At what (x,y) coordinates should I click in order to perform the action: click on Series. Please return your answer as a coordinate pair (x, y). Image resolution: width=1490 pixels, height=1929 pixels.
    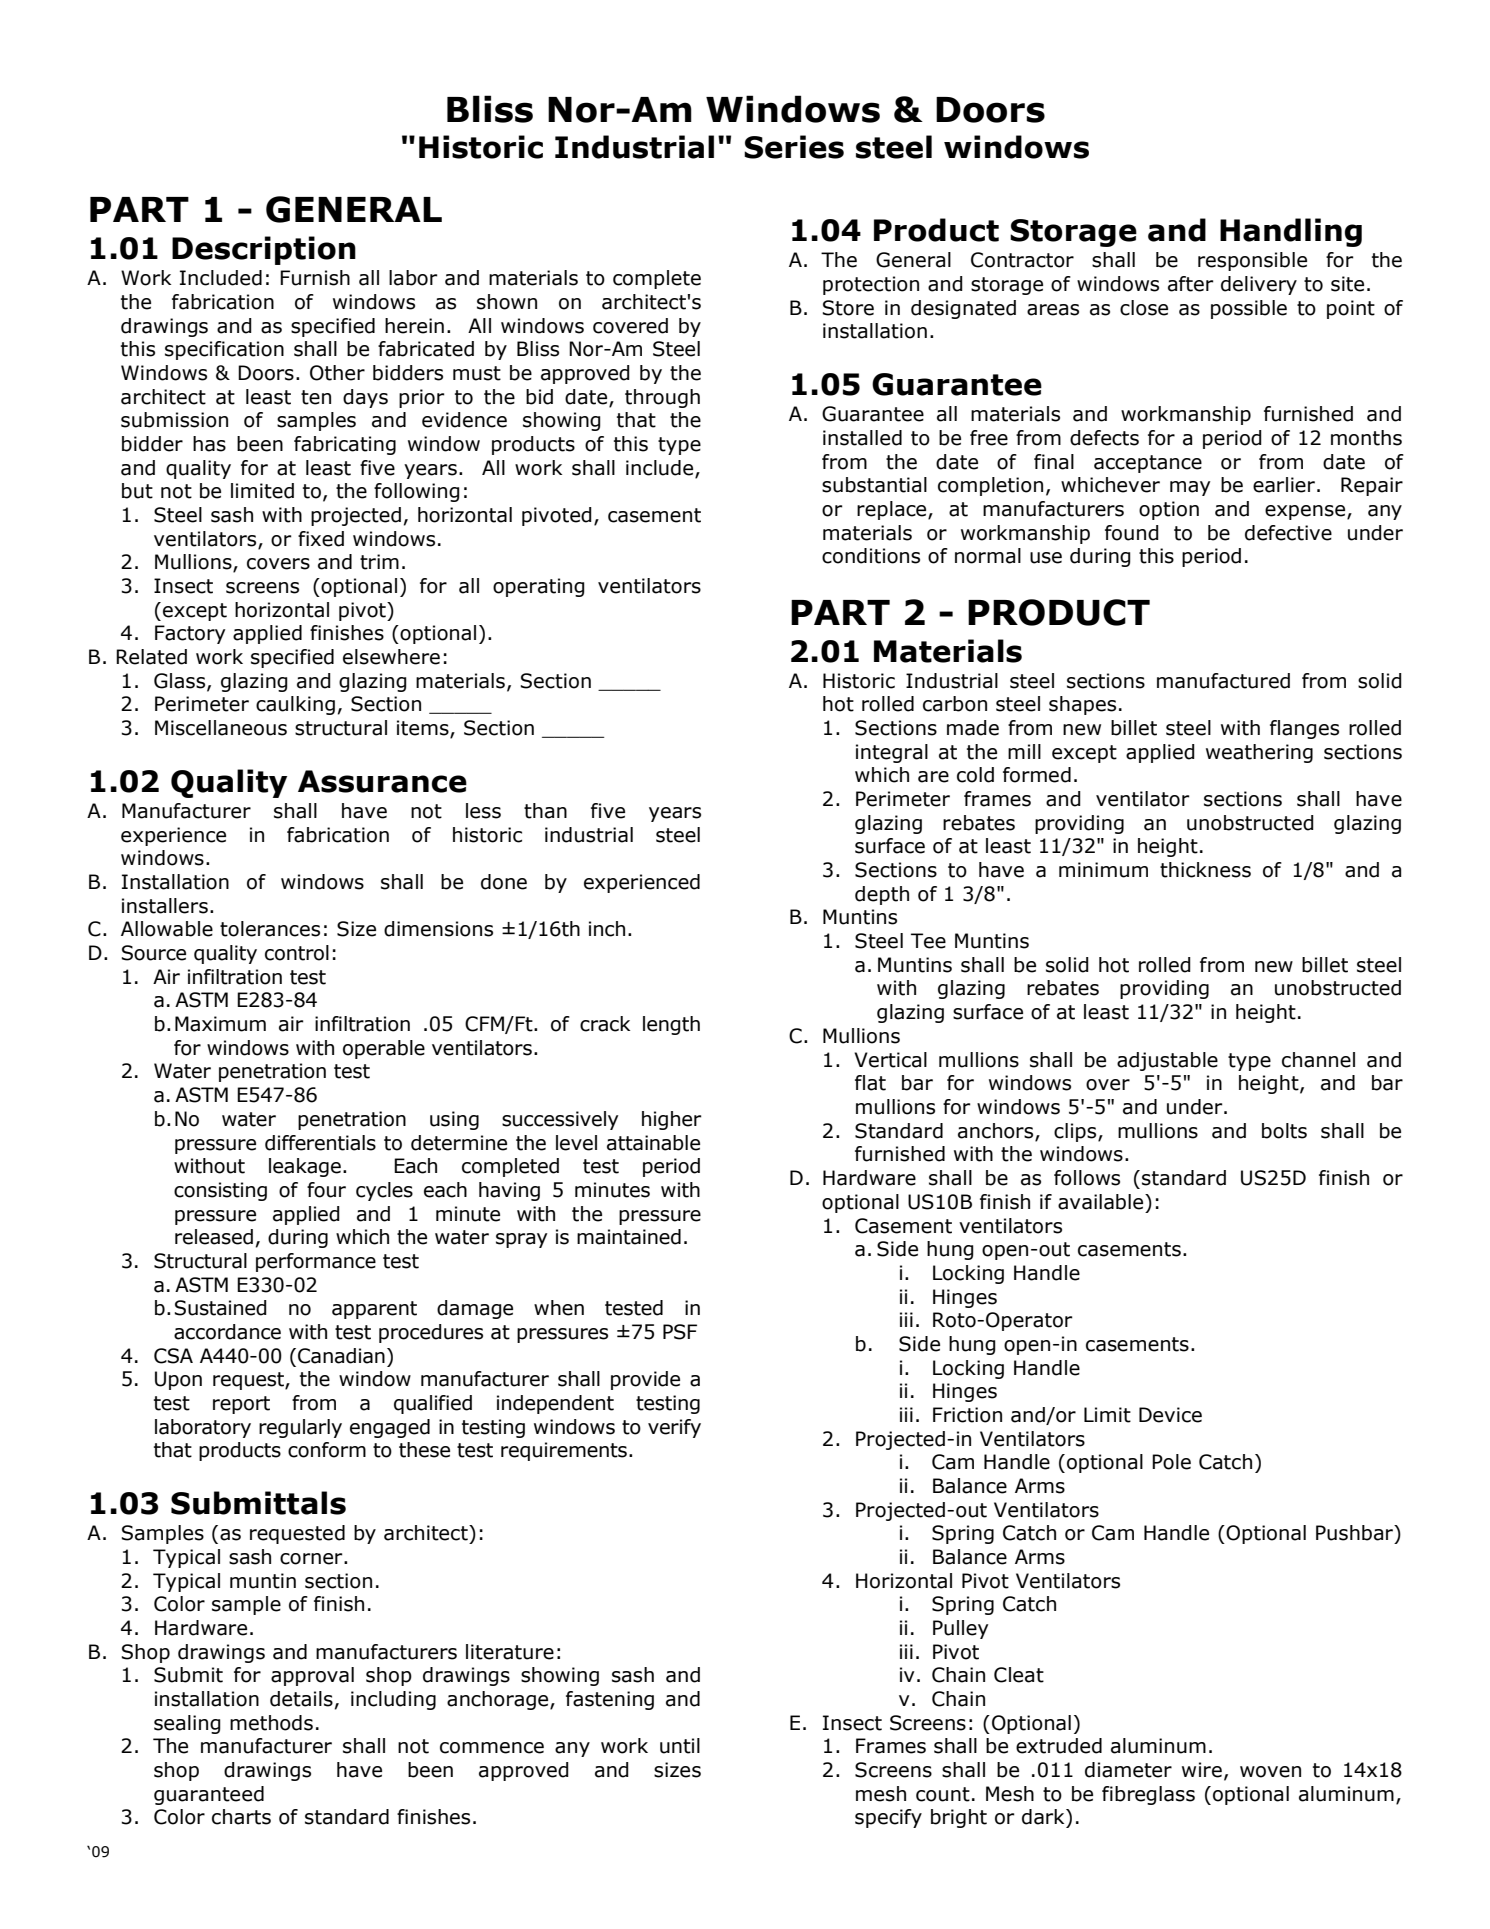
    Looking at the image, I should click on (794, 147).
